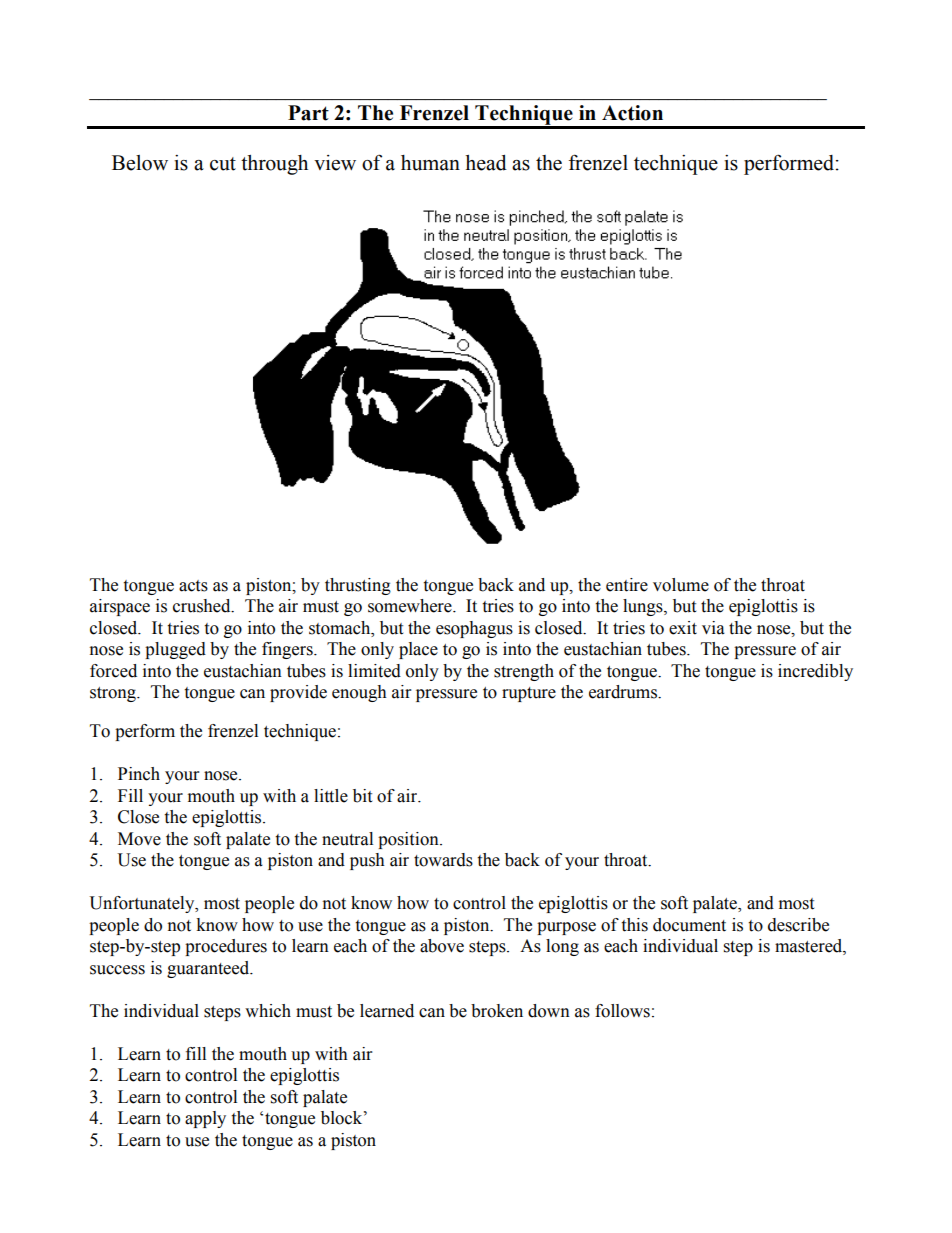 The image size is (952, 1233). I want to click on Action, so click(632, 113).
